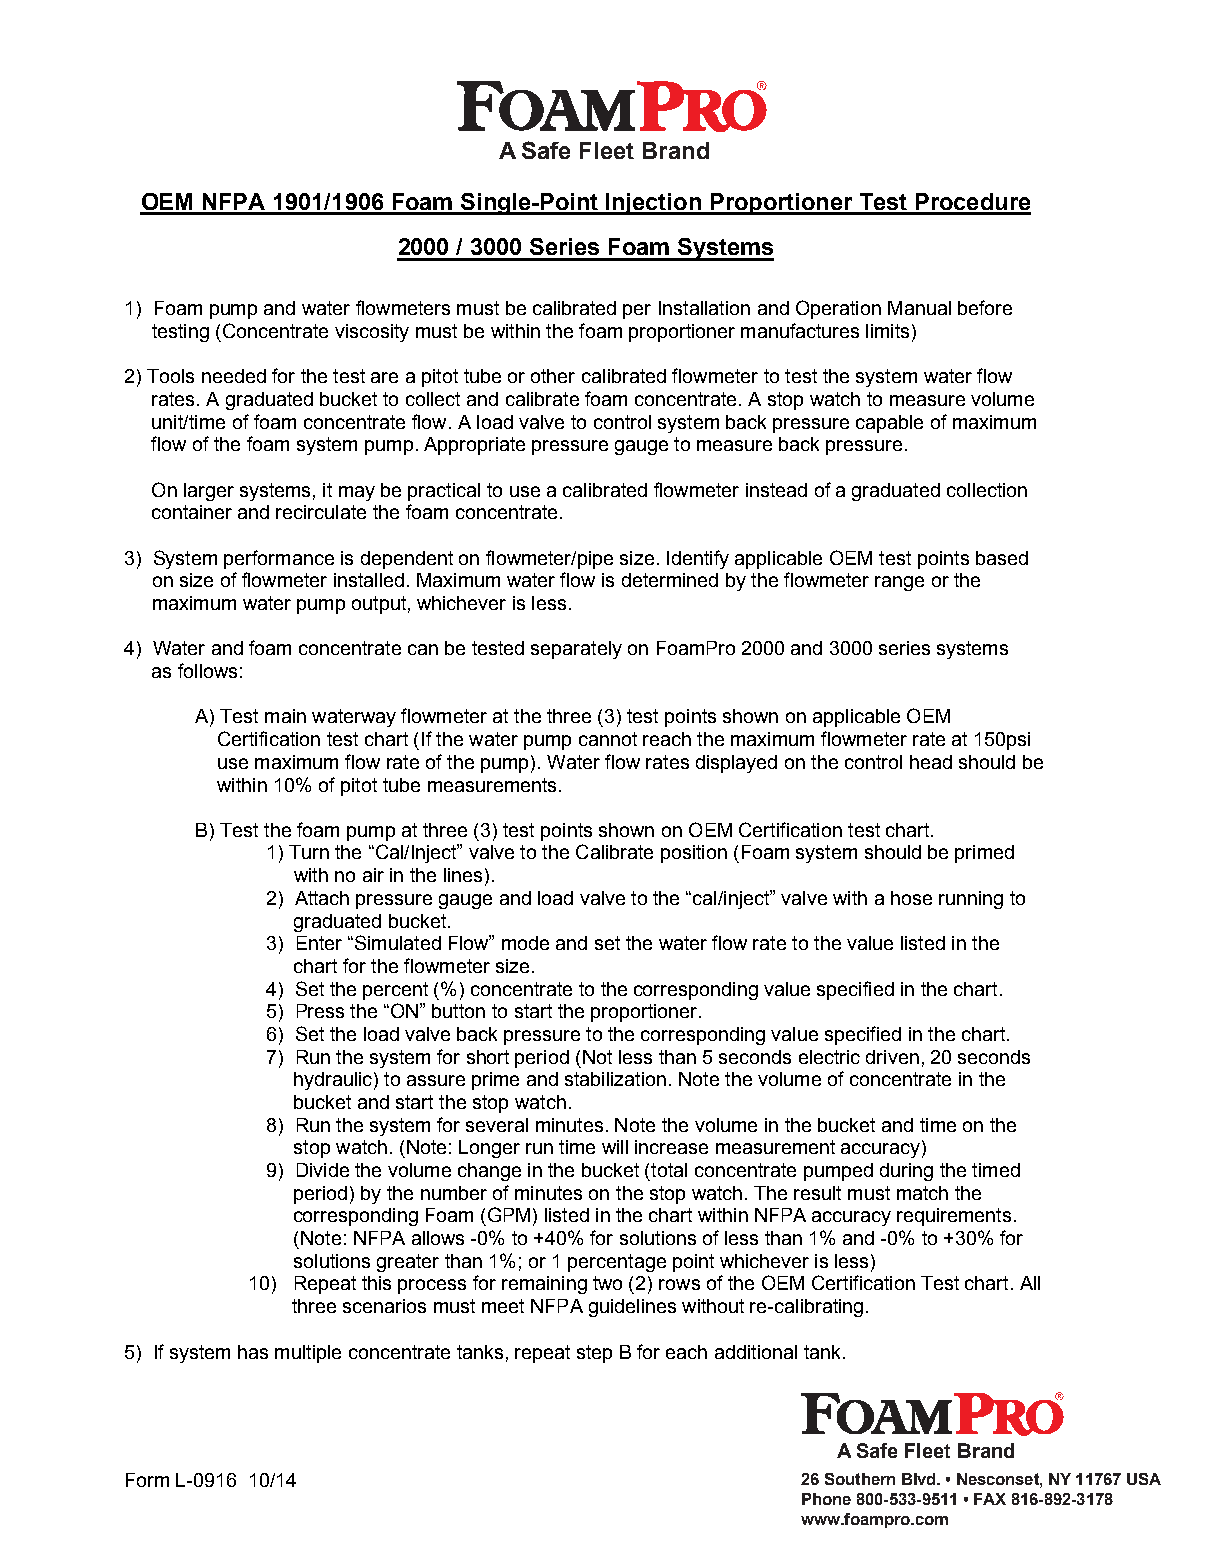 The width and height of the screenshot is (1207, 1562). What do you see at coordinates (323, 1170) in the screenshot?
I see `Divide` at bounding box center [323, 1170].
